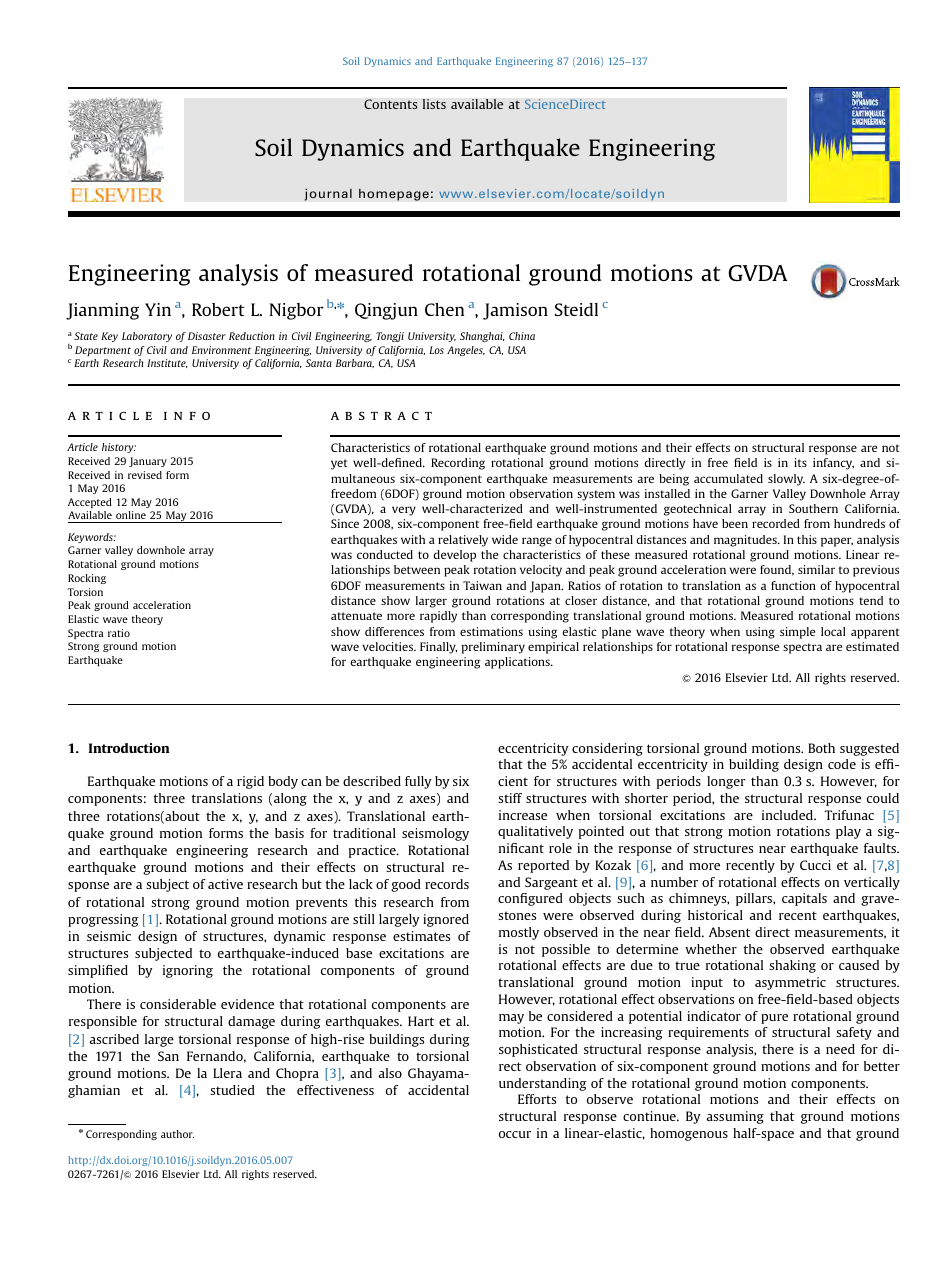  What do you see at coordinates (458, 464) in the screenshot?
I see `Recording` at bounding box center [458, 464].
